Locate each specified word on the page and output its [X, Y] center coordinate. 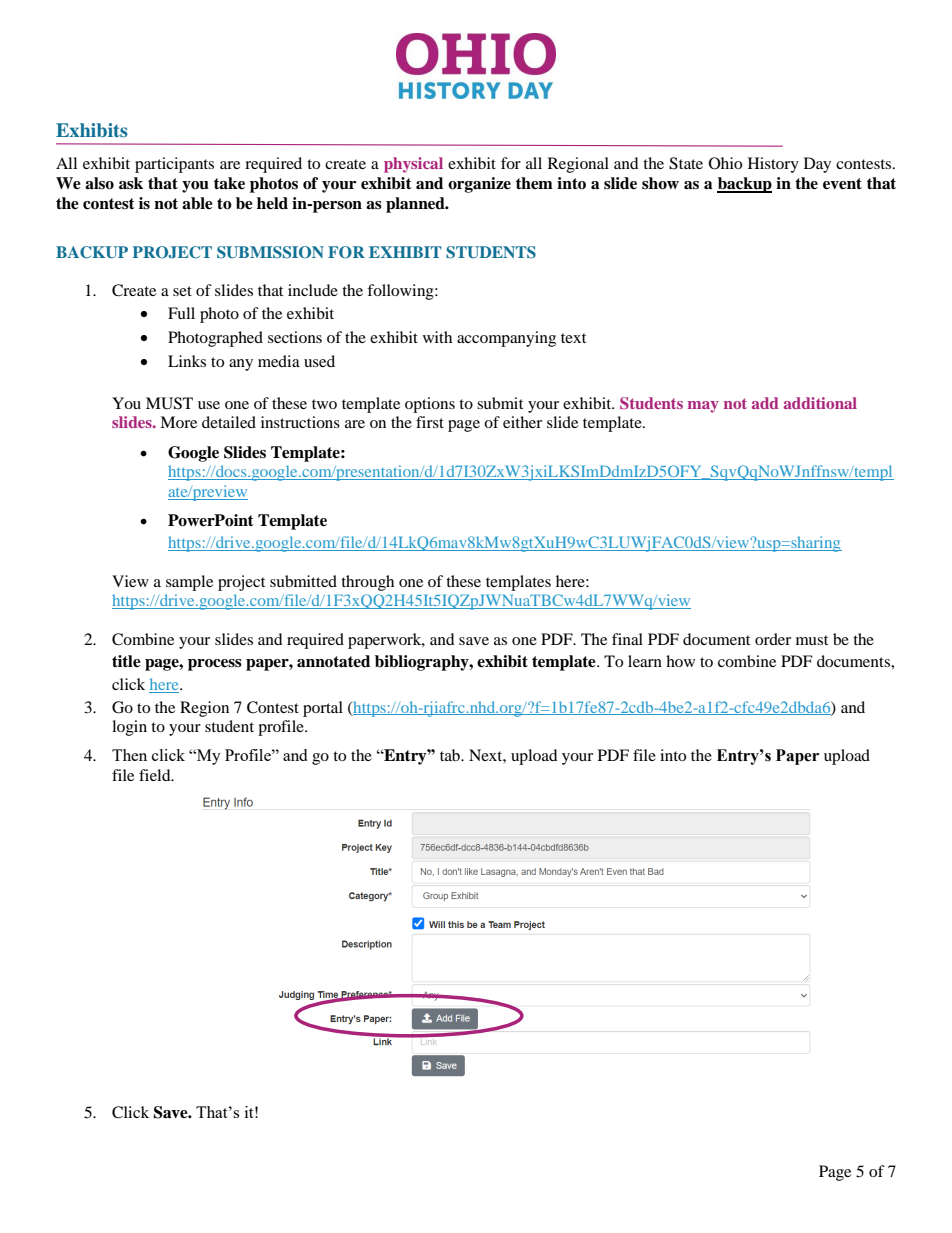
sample [189, 583]
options [430, 405]
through [367, 583]
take [229, 183]
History [773, 165]
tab [451, 755]
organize [479, 185]
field [156, 775]
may [703, 407]
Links [187, 361]
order [773, 639]
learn [645, 661]
